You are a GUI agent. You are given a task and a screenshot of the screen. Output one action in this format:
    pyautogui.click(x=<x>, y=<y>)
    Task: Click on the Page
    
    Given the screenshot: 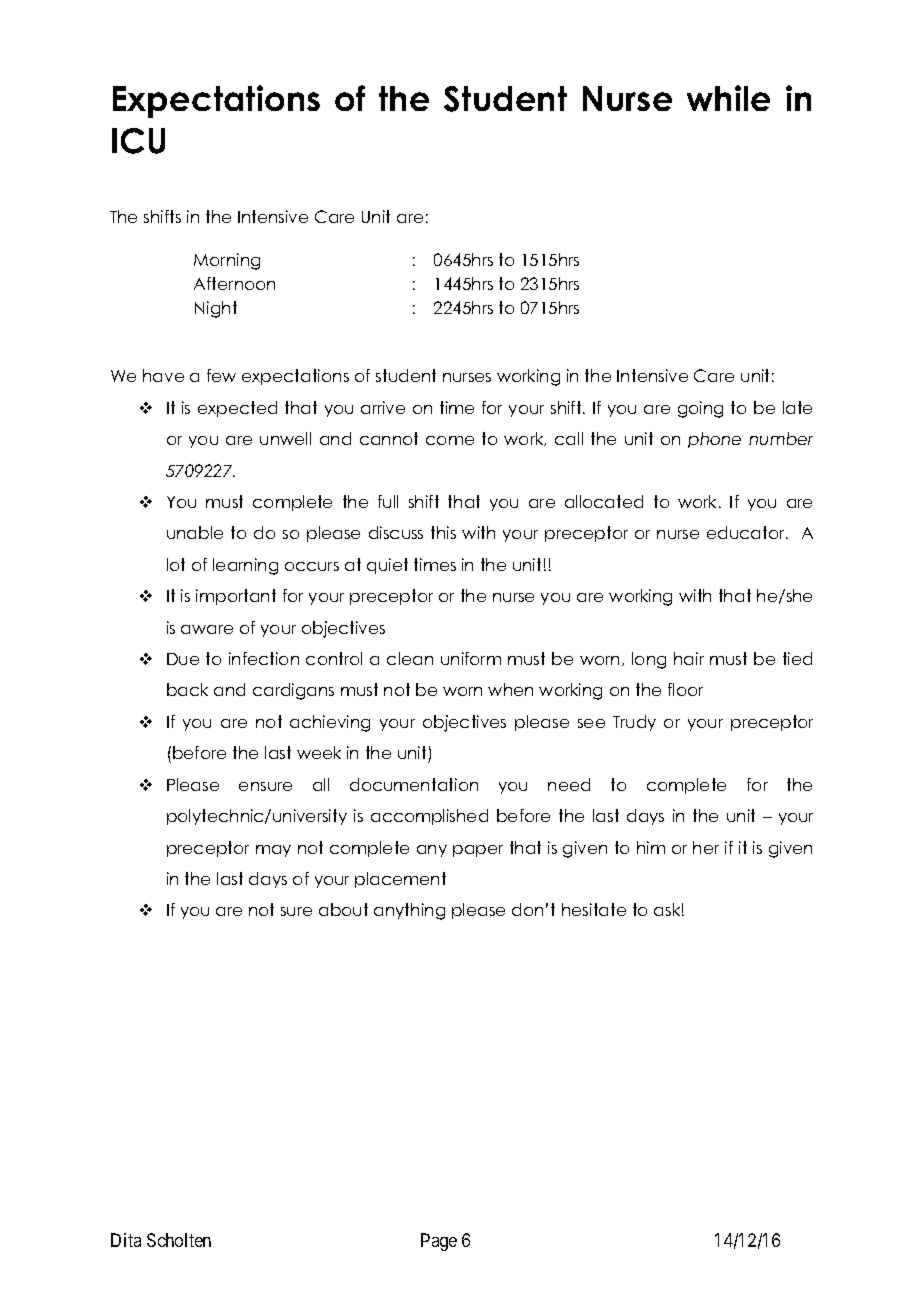 What is the action you would take?
    pyautogui.click(x=439, y=1242)
